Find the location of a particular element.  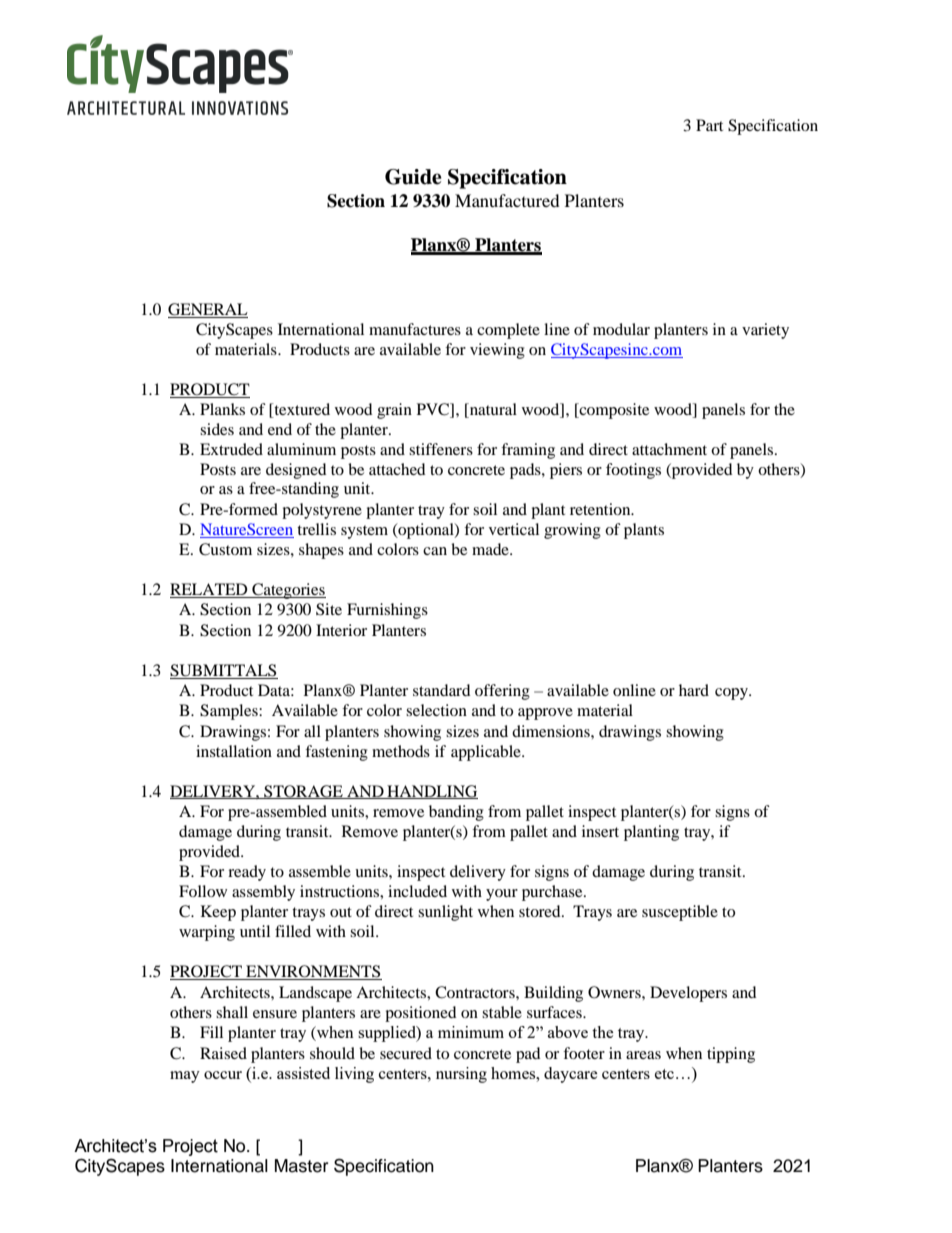

Master is located at coordinates (301, 1166).
